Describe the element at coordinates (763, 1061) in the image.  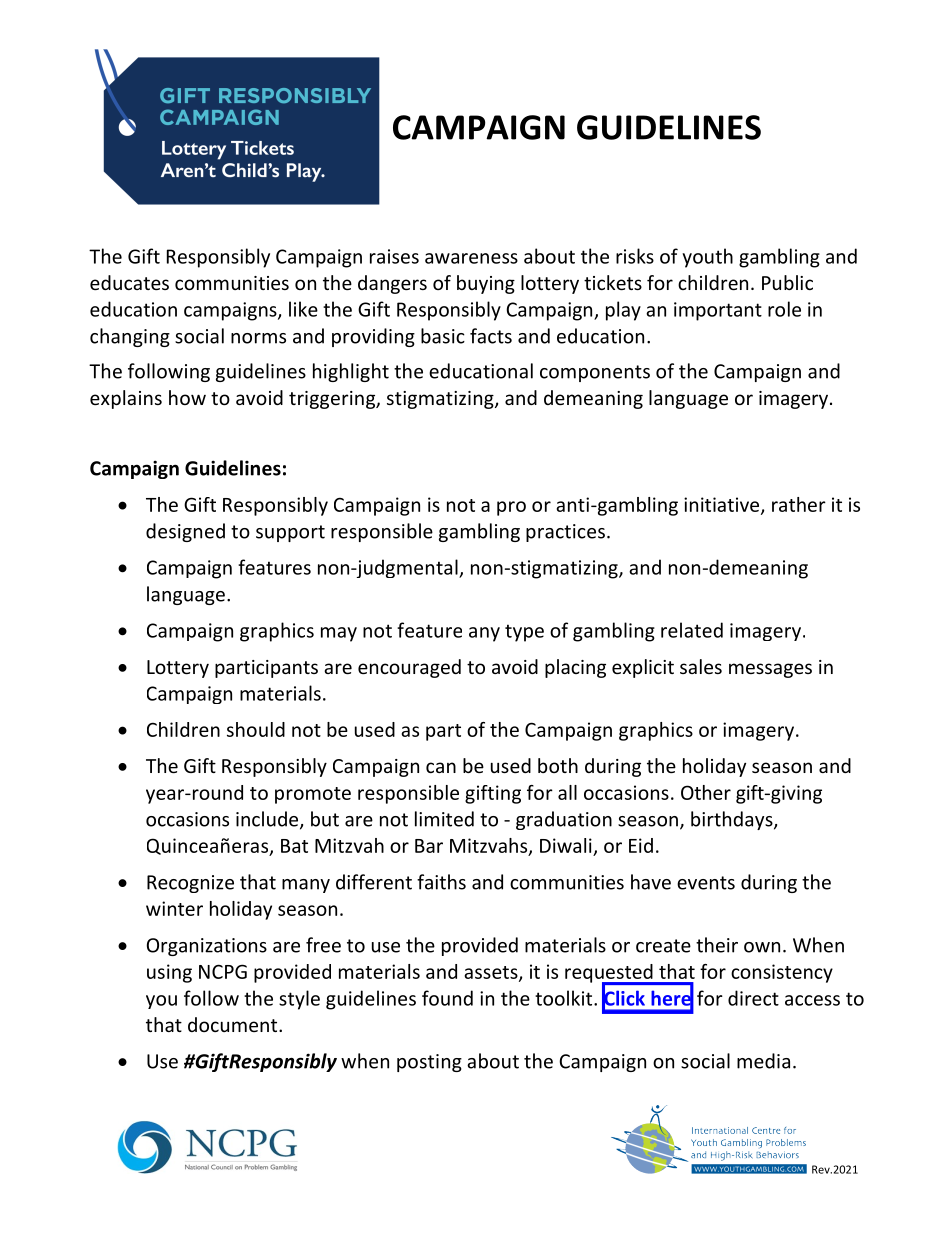
I see `media` at that location.
